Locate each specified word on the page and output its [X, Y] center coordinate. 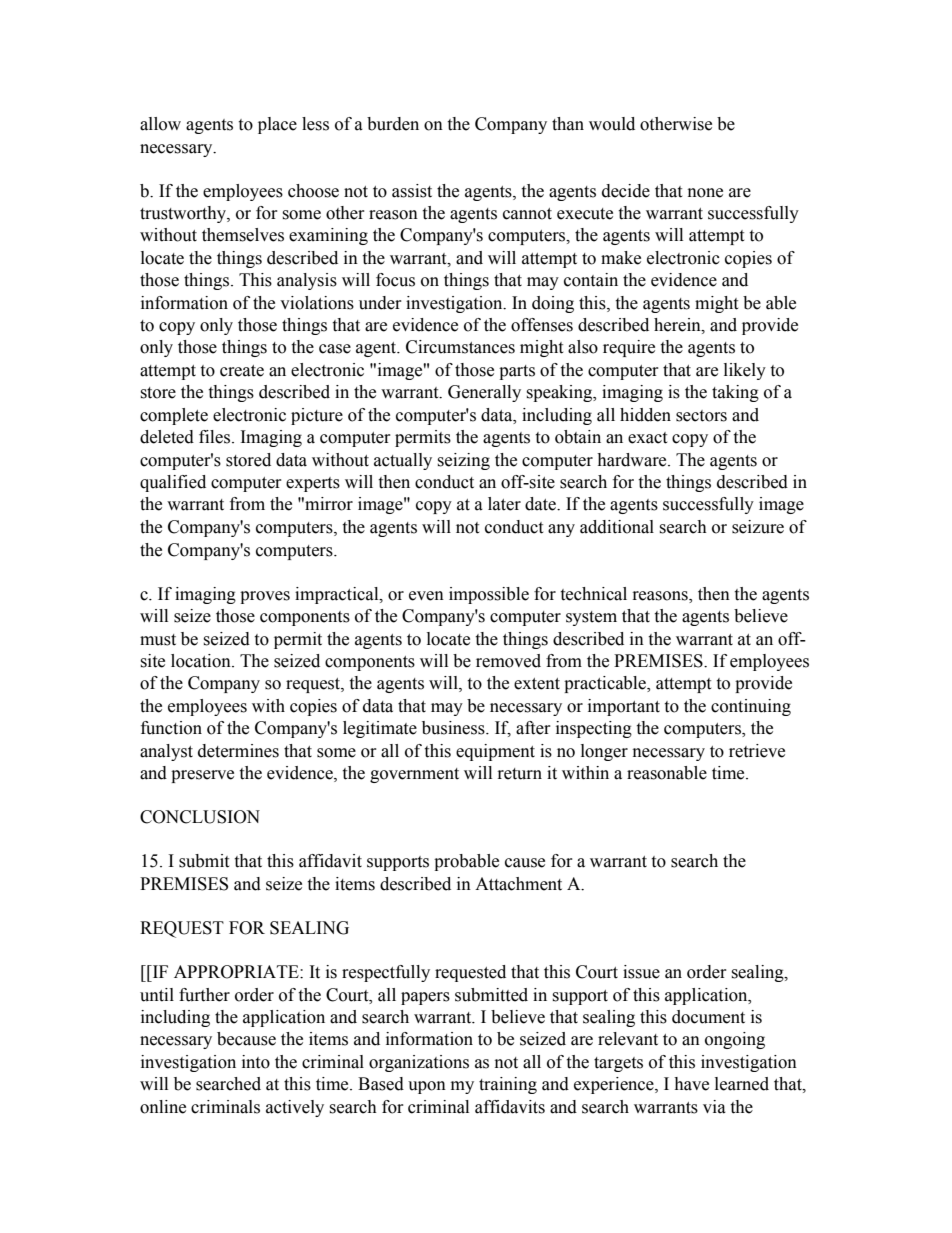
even [426, 596]
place [277, 125]
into [256, 1062]
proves [265, 597]
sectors [701, 416]
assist [412, 191]
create [242, 371]
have [691, 1084]
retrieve [757, 751]
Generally [484, 393]
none [705, 193]
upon [427, 1087]
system [591, 618]
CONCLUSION [200, 817]
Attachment [518, 884]
